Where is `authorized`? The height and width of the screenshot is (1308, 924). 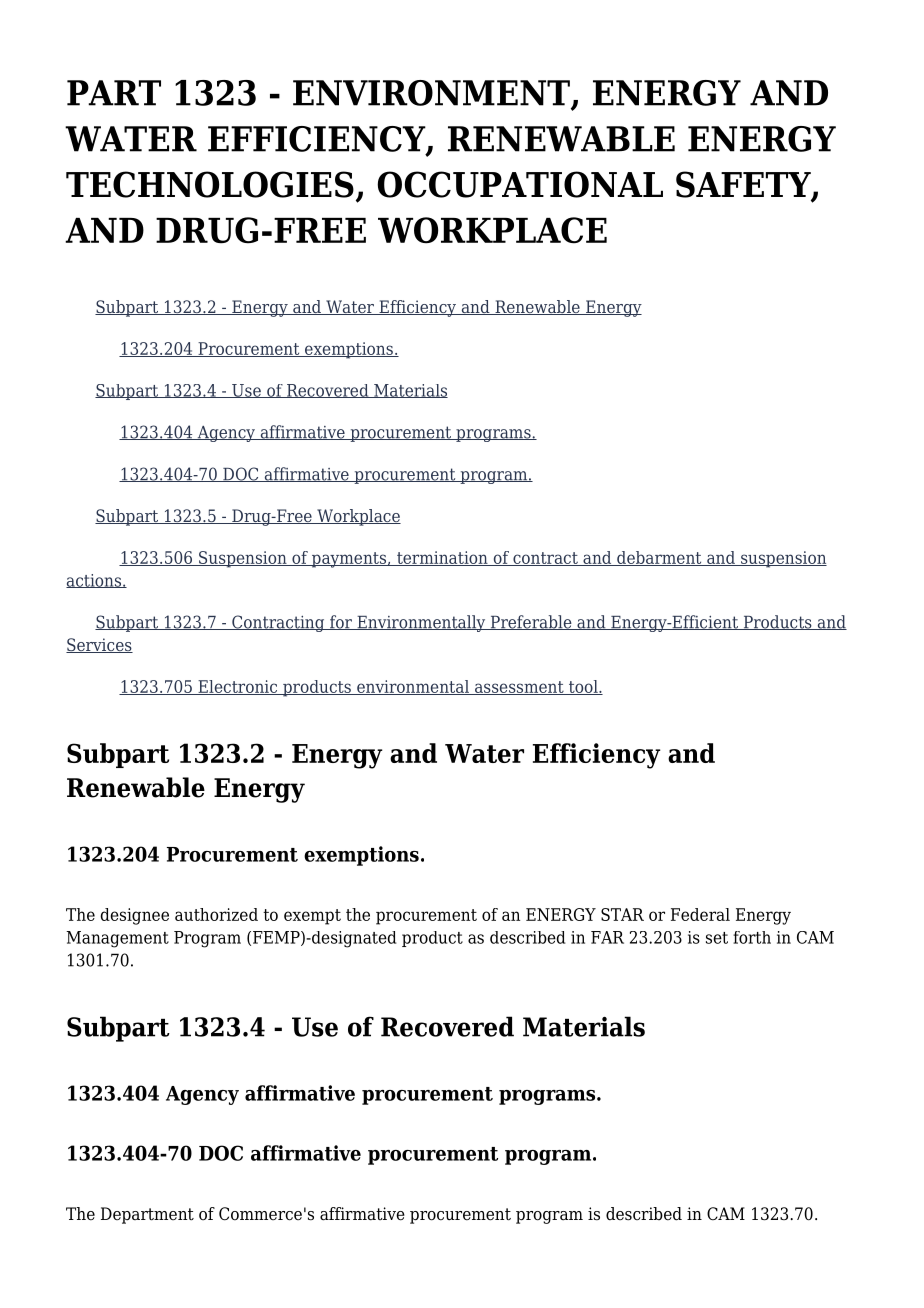
authorized is located at coordinates (216, 914).
